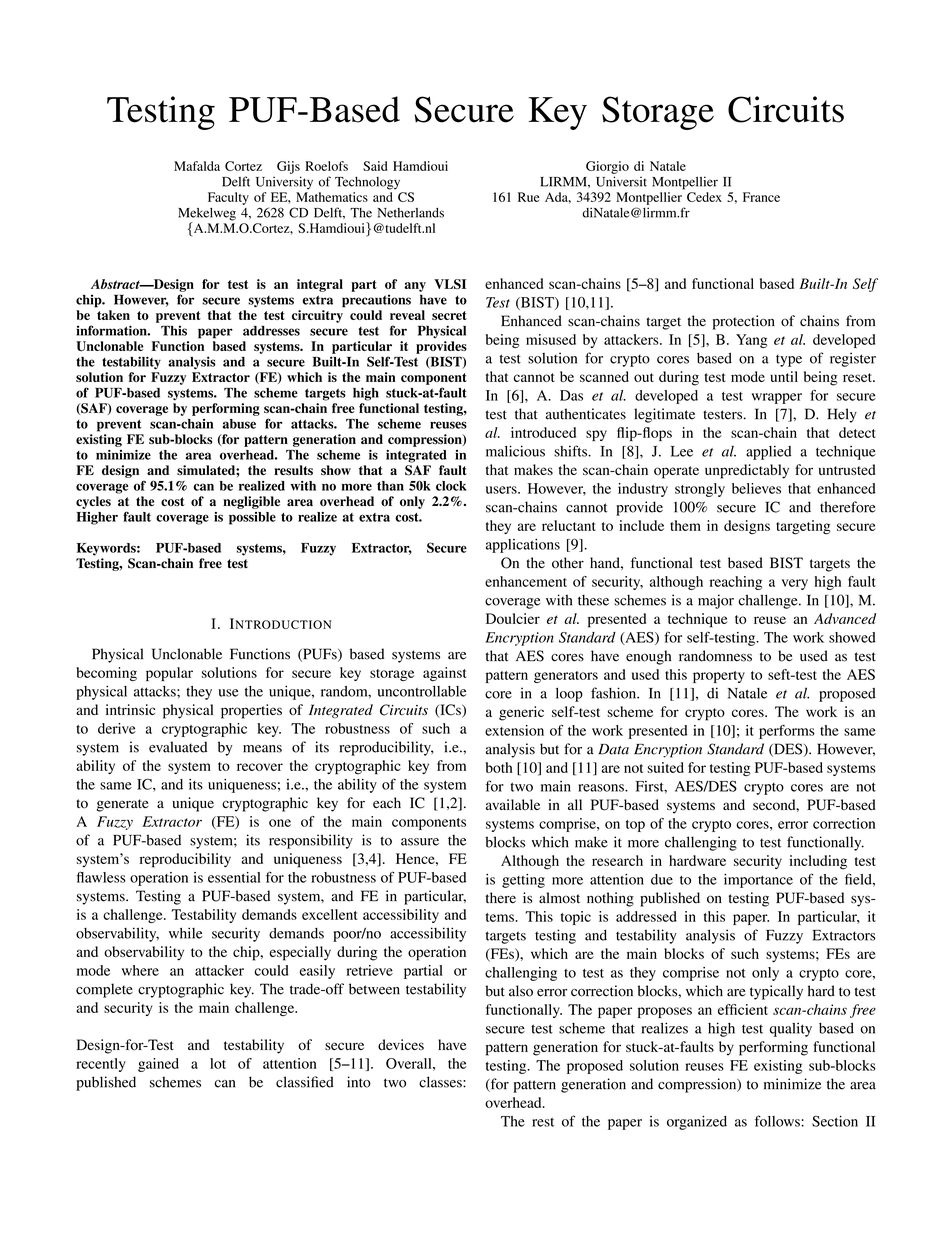 This image has width=952, height=1233. I want to click on property, so click(719, 677).
